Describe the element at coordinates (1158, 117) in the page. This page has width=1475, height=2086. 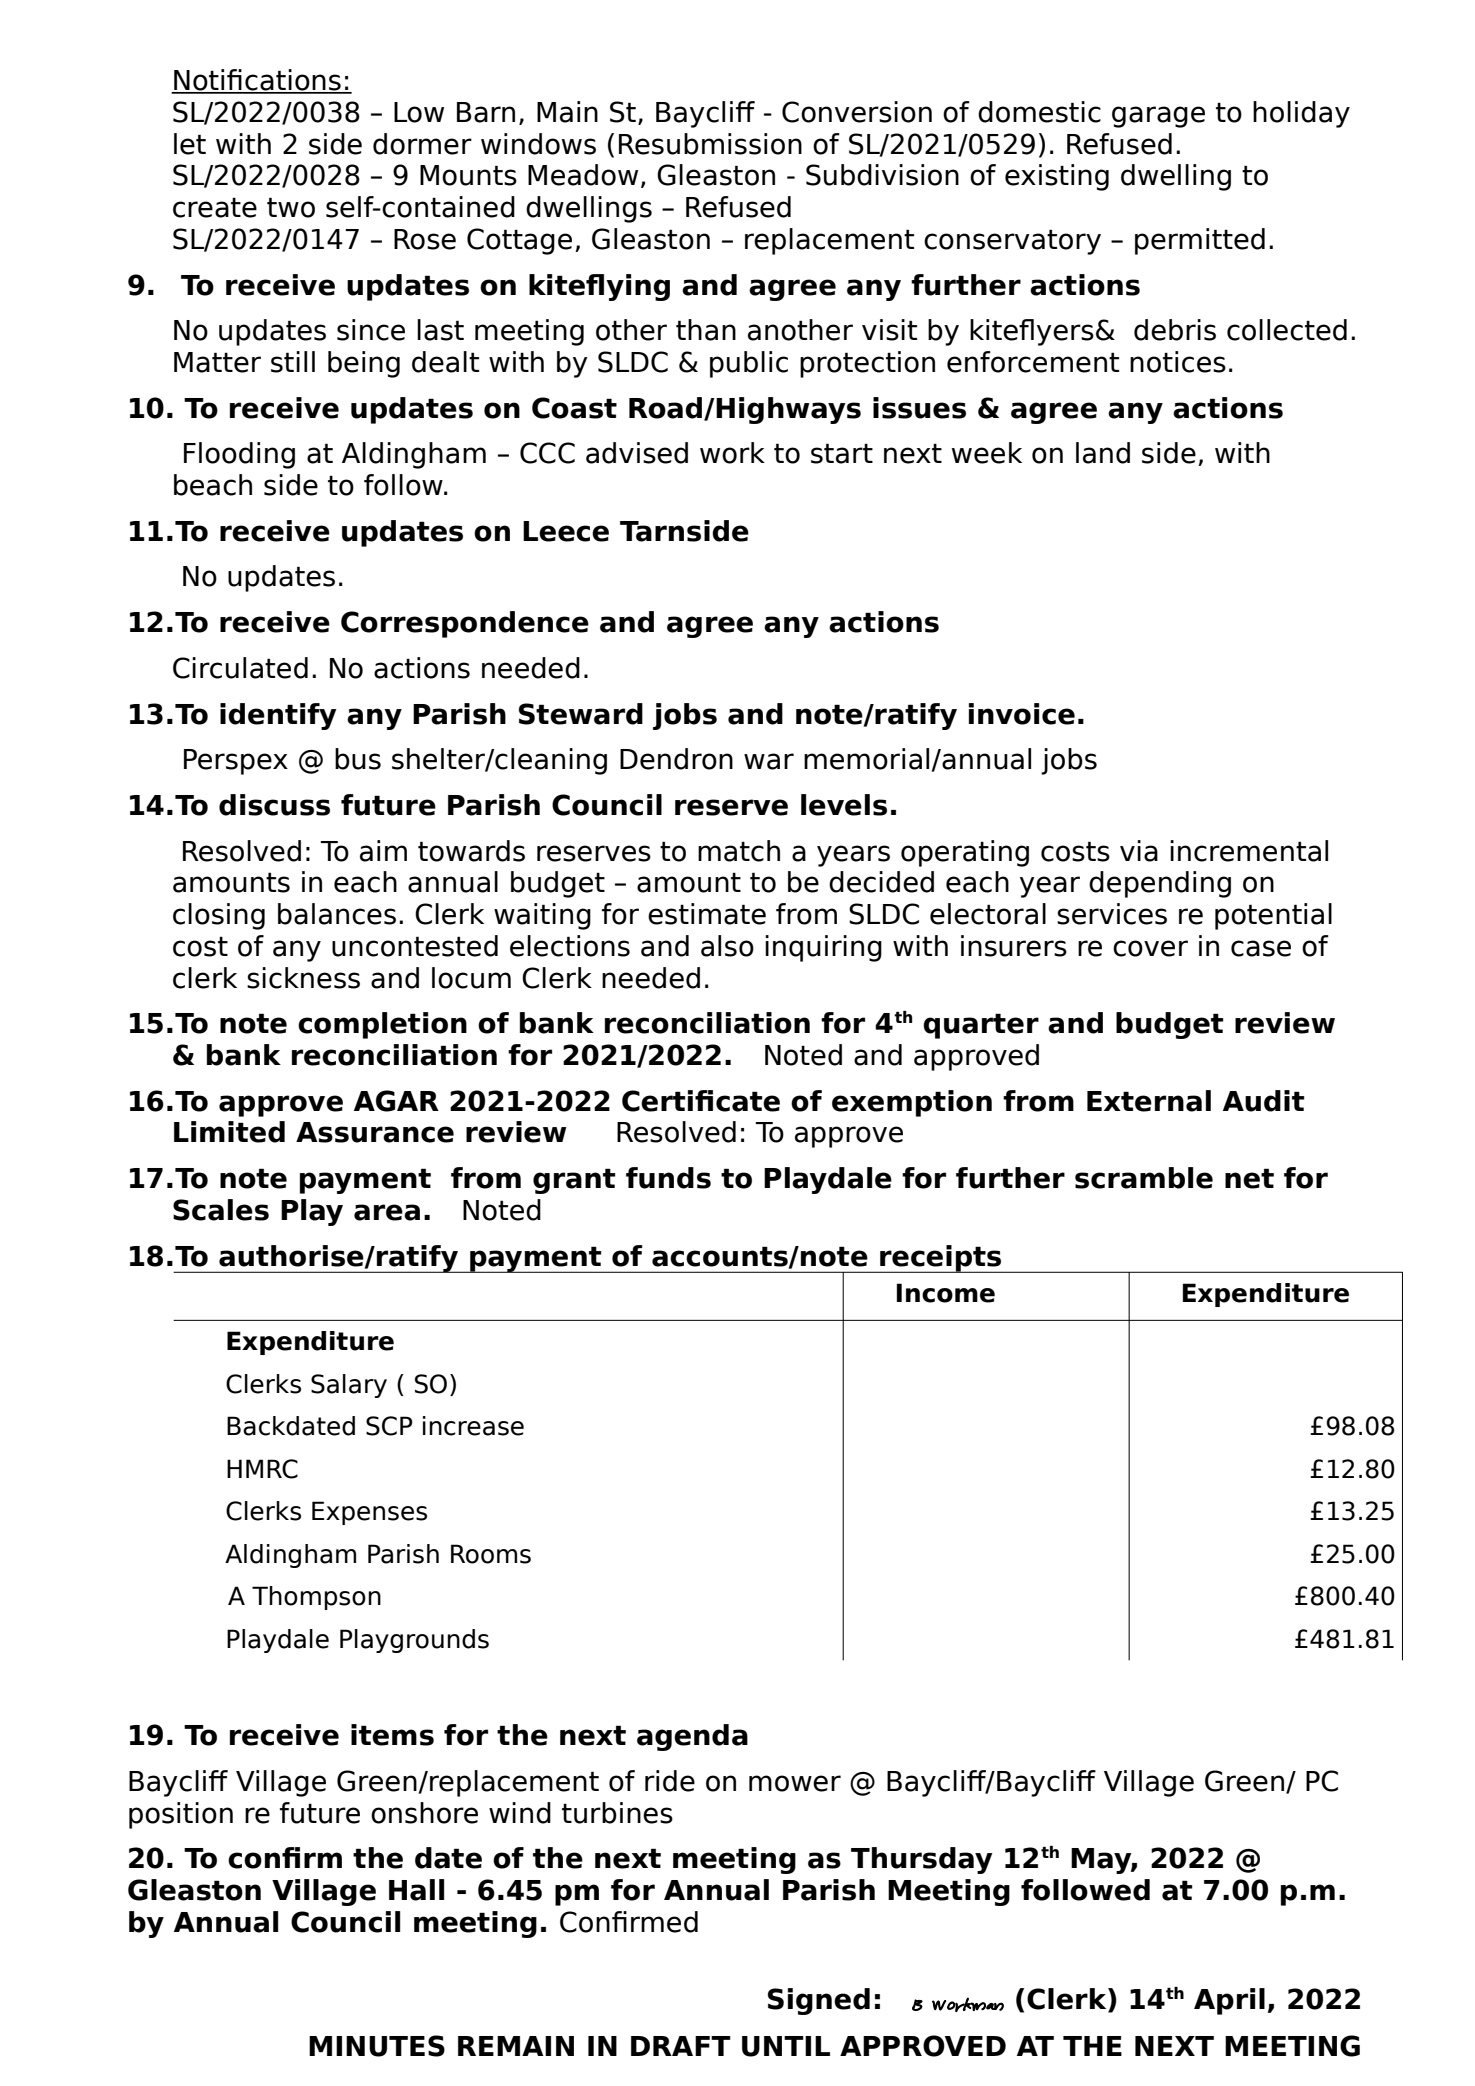
I see `garage` at that location.
